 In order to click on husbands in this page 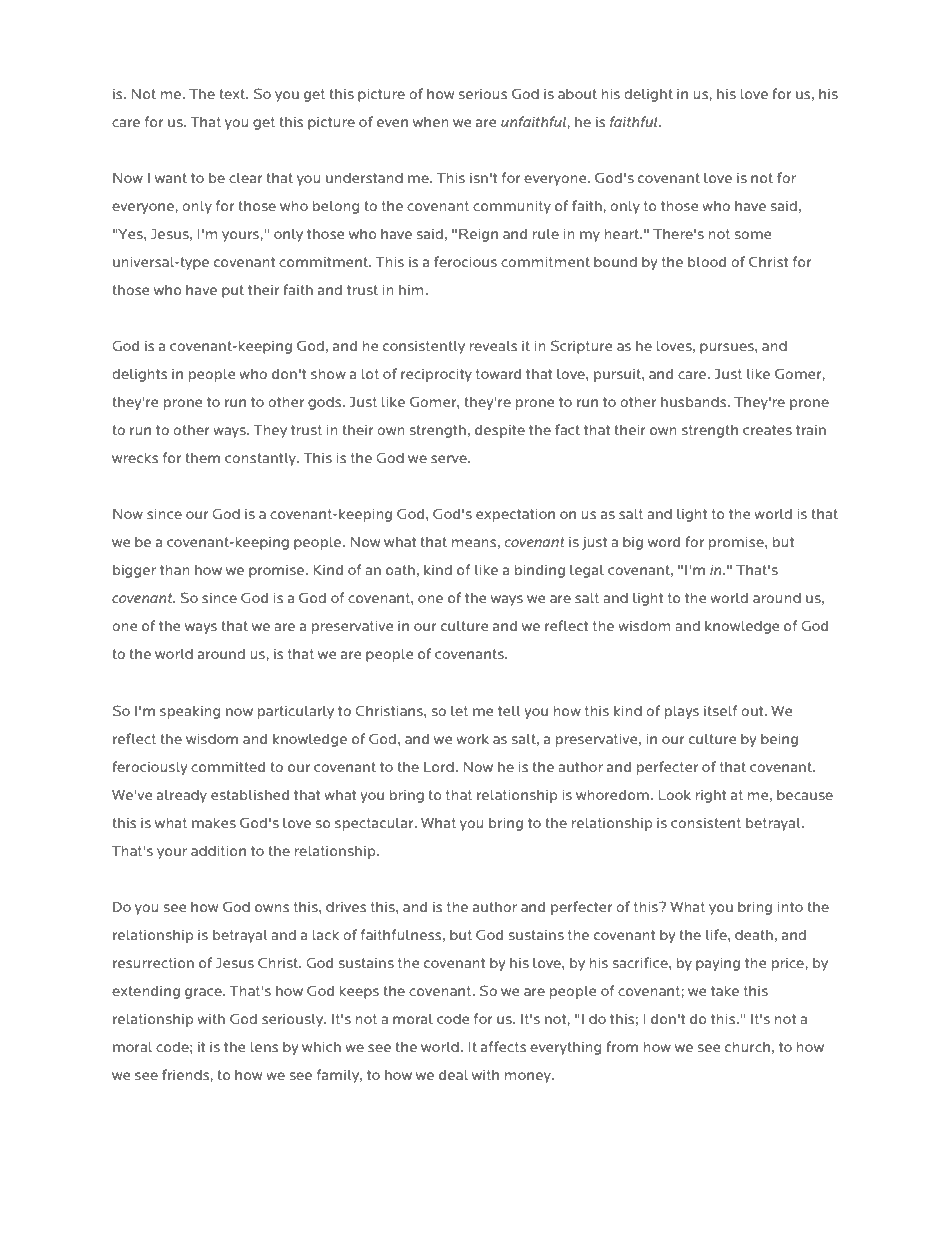, I will do `click(695, 402)`.
